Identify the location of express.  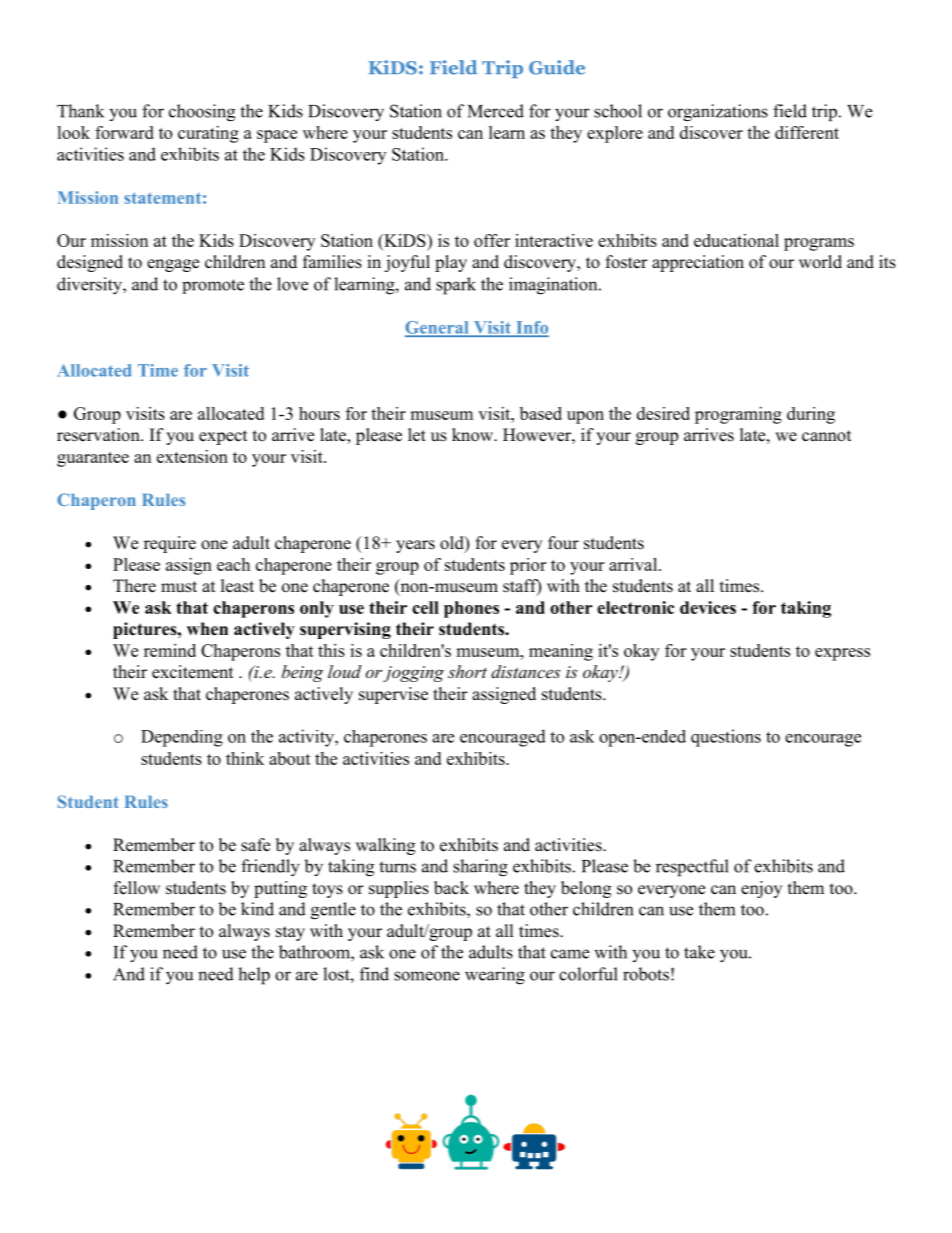
(842, 654).
